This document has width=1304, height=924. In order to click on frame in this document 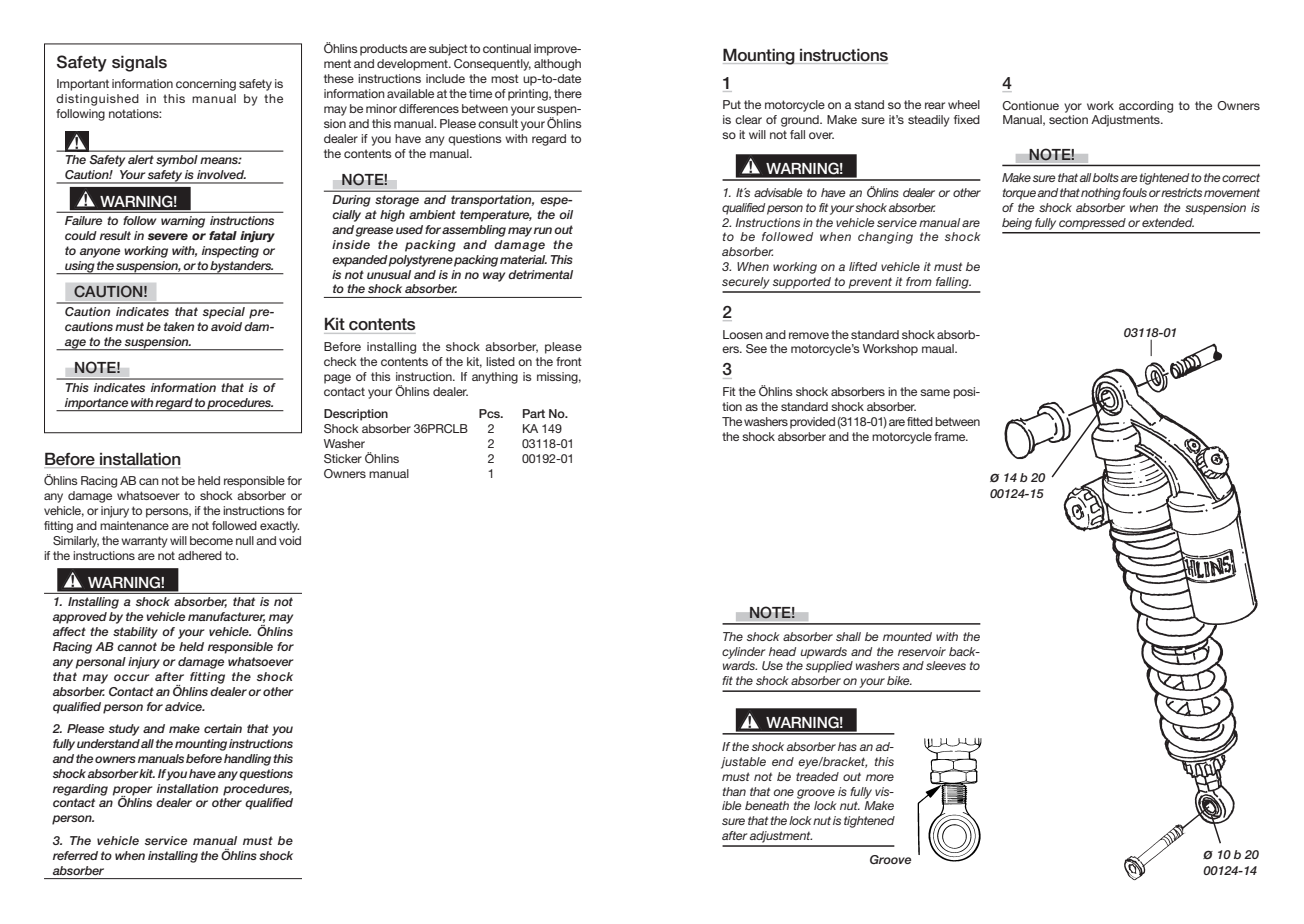, I will do `click(951, 436)`.
